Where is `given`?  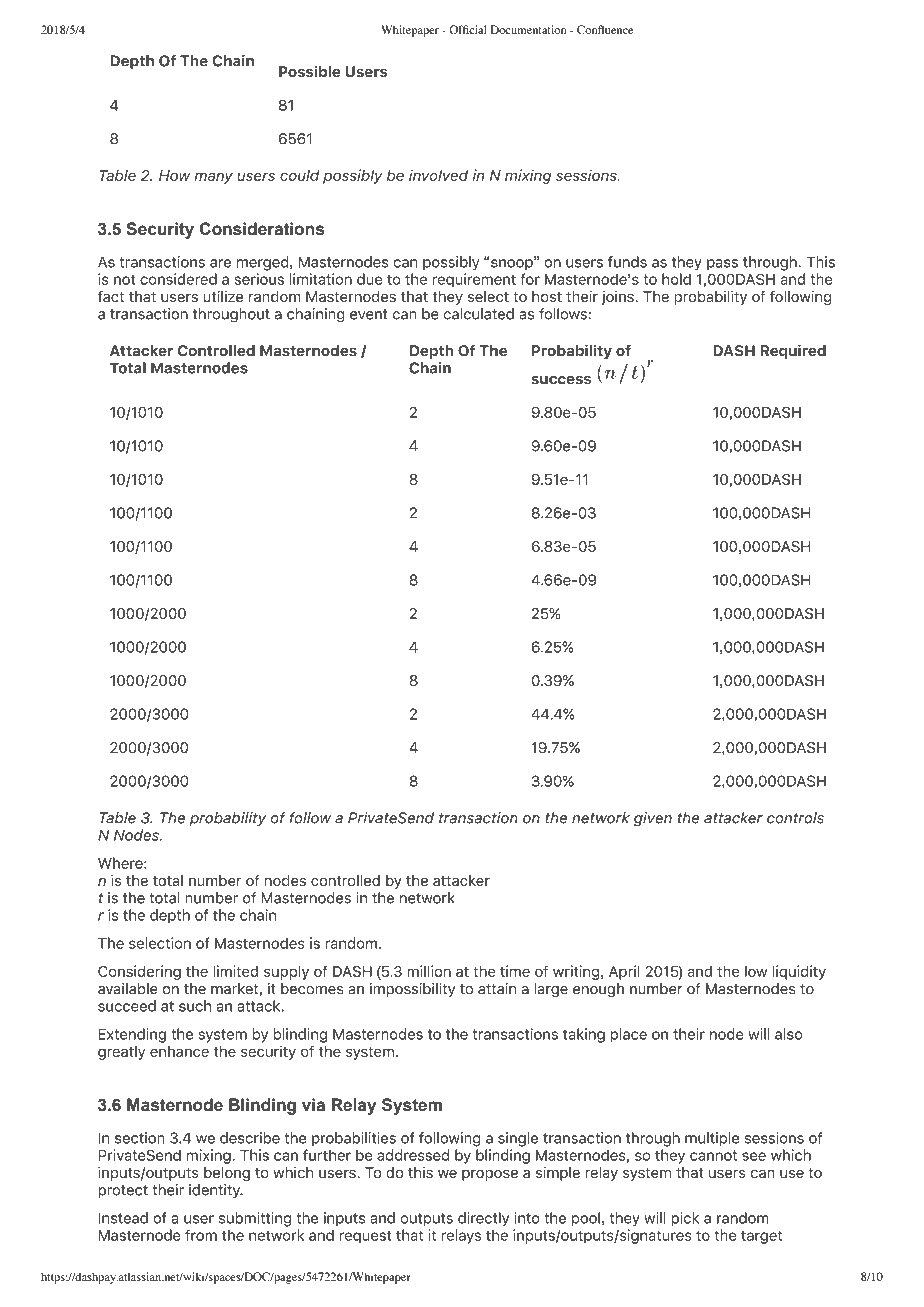
given is located at coordinates (653, 819).
